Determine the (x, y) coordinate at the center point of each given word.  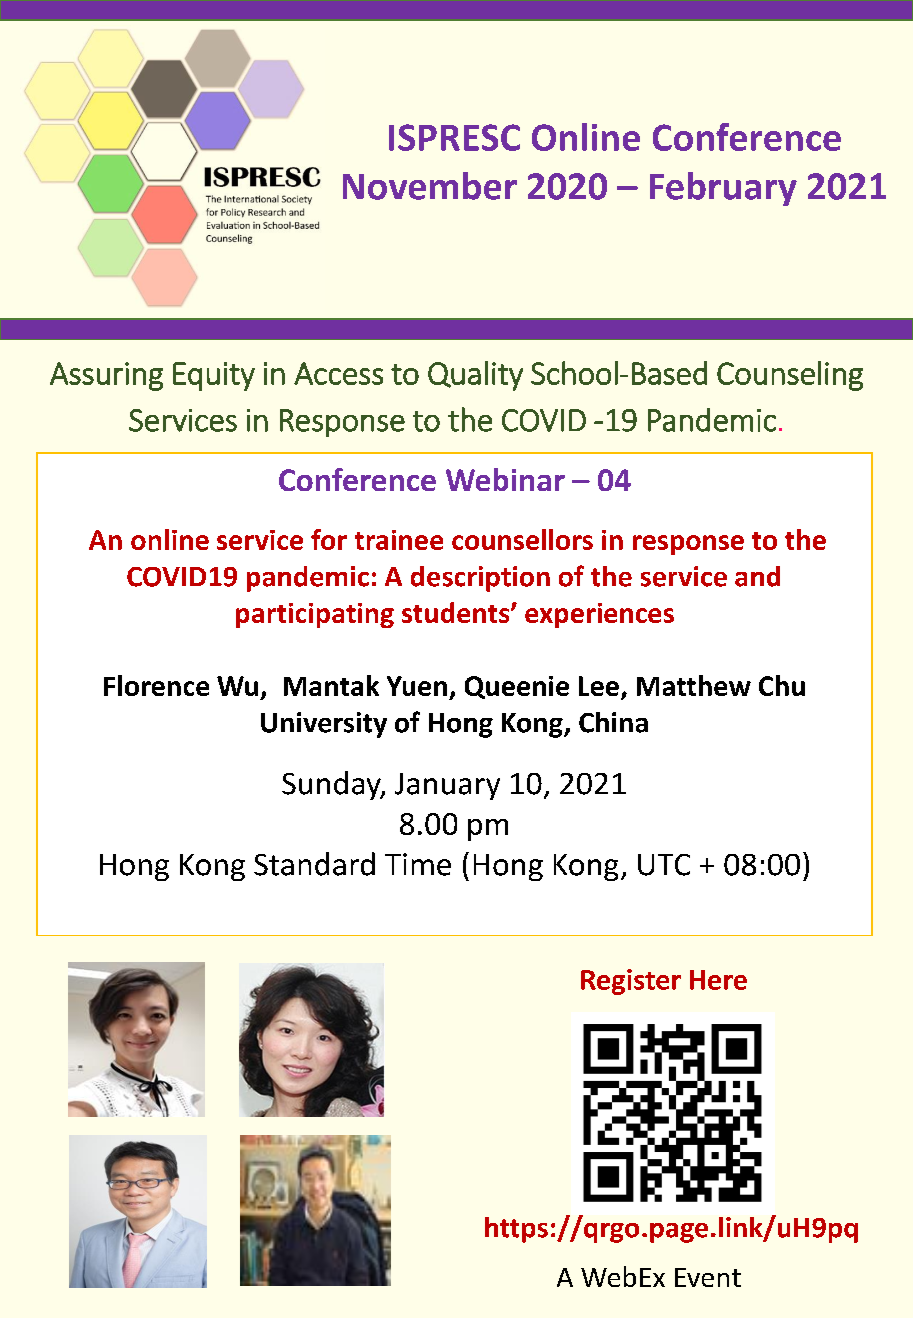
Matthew (694, 685)
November (430, 186)
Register (631, 982)
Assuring (106, 376)
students (457, 612)
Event (708, 1277)
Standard (314, 864)
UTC (664, 865)
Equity (214, 376)
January (447, 786)
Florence (156, 685)
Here (718, 980)
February (723, 189)
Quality (475, 376)
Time (418, 864)
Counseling (790, 376)
